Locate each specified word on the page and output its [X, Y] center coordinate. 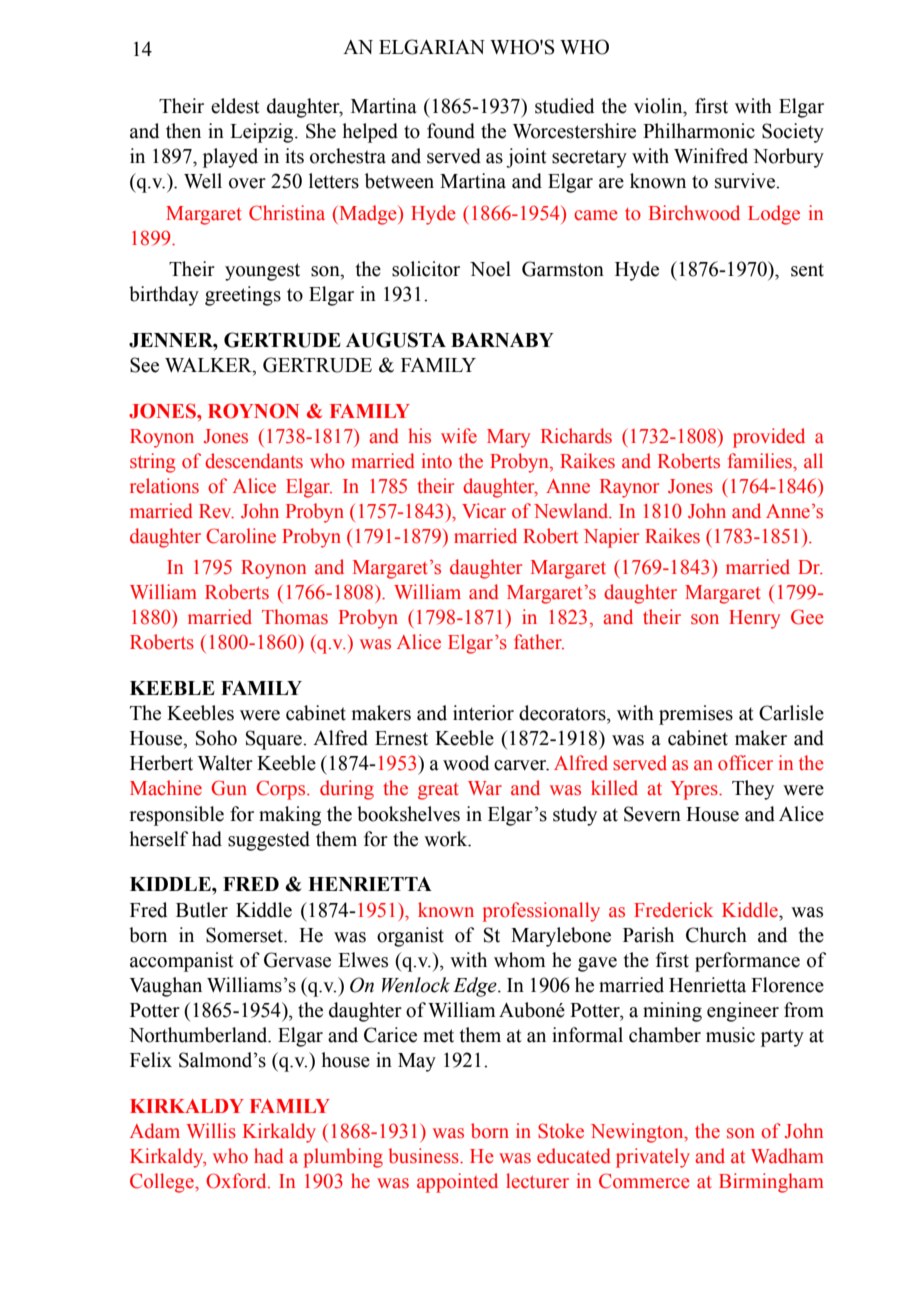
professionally [541, 912]
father [539, 642]
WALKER [209, 366]
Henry [755, 619]
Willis [211, 1131]
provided [769, 438]
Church [716, 935]
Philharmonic [699, 131]
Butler [202, 910]
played [230, 158]
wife [459, 436]
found [451, 131]
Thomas [295, 617]
